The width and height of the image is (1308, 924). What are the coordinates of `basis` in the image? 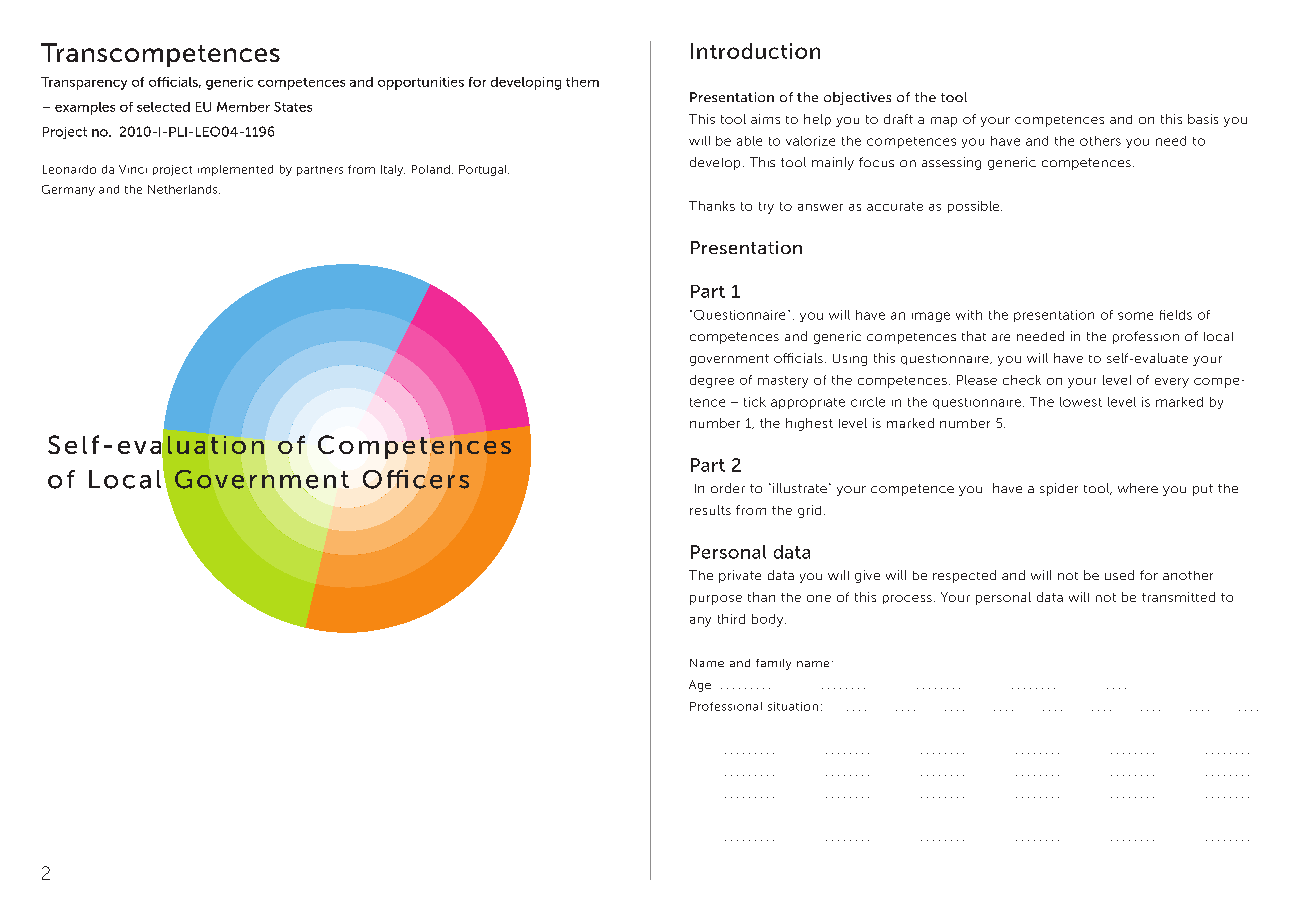 It's located at (1203, 119).
